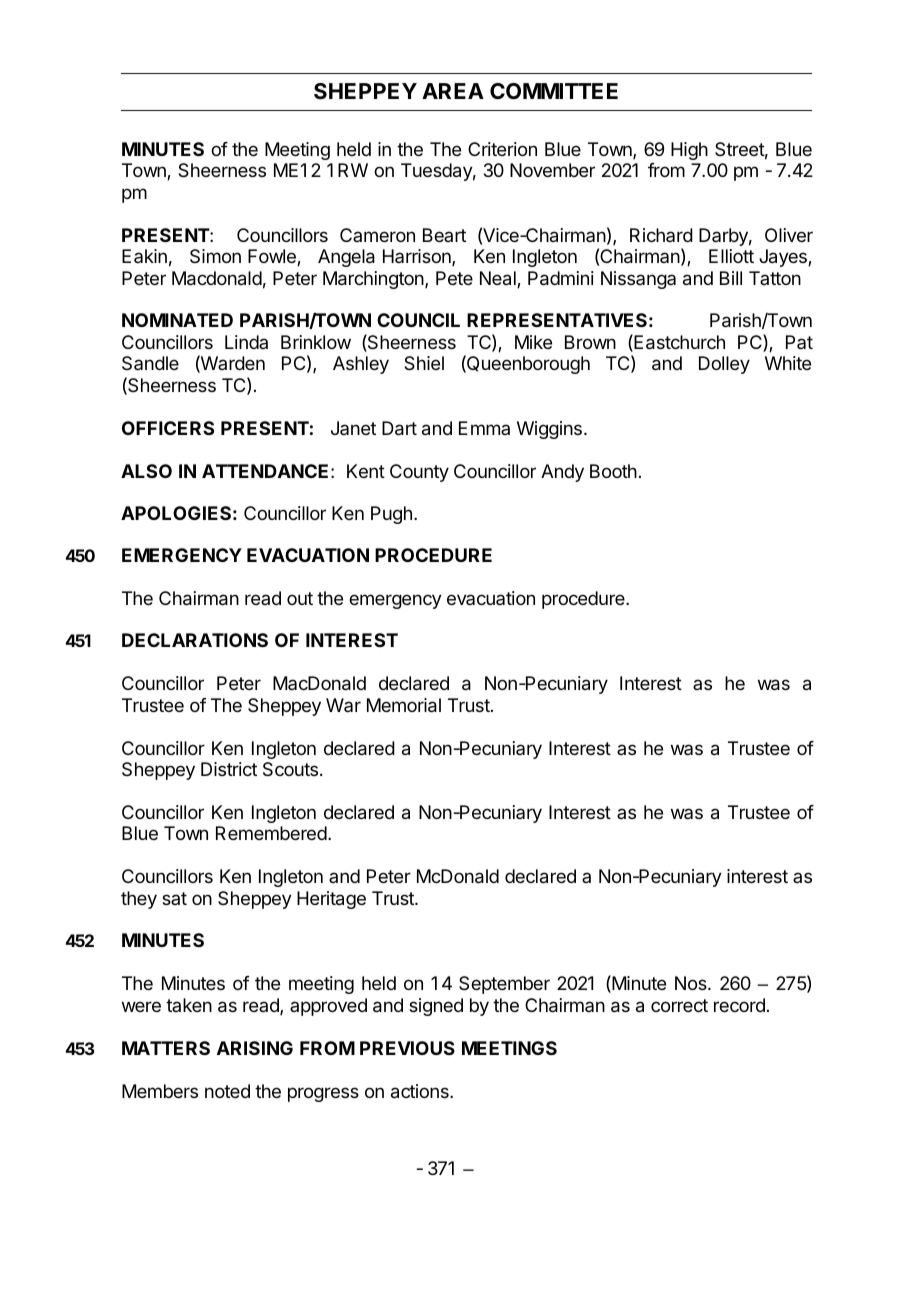  I want to click on noted, so click(227, 1091).
